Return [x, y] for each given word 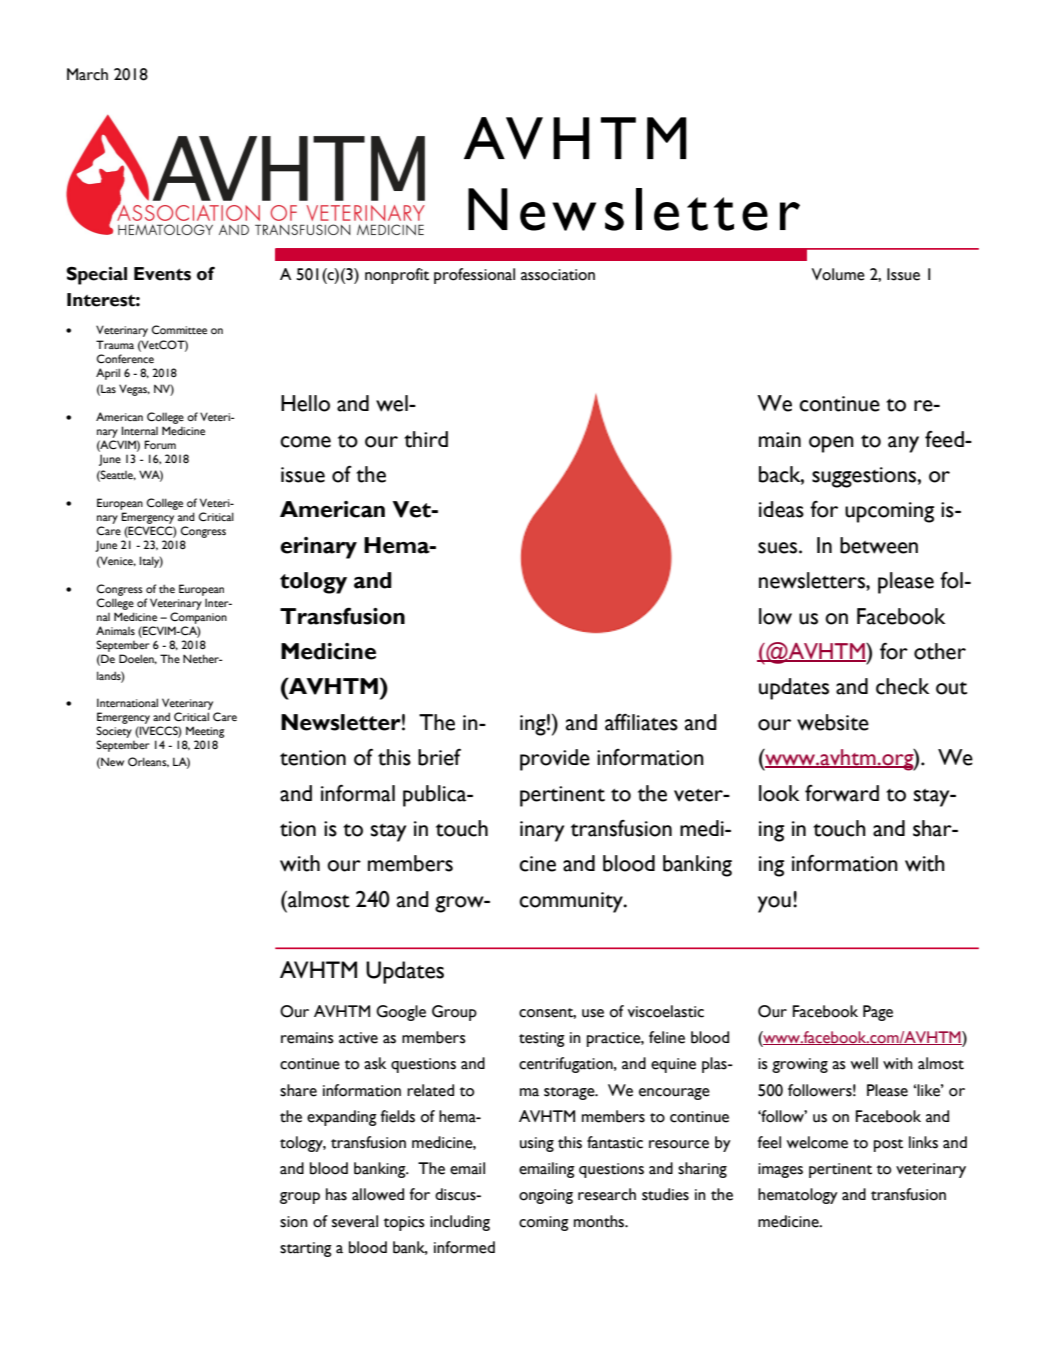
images [780, 1170]
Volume [838, 274]
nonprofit [397, 276]
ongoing [546, 1196]
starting [306, 1249]
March [87, 74]
